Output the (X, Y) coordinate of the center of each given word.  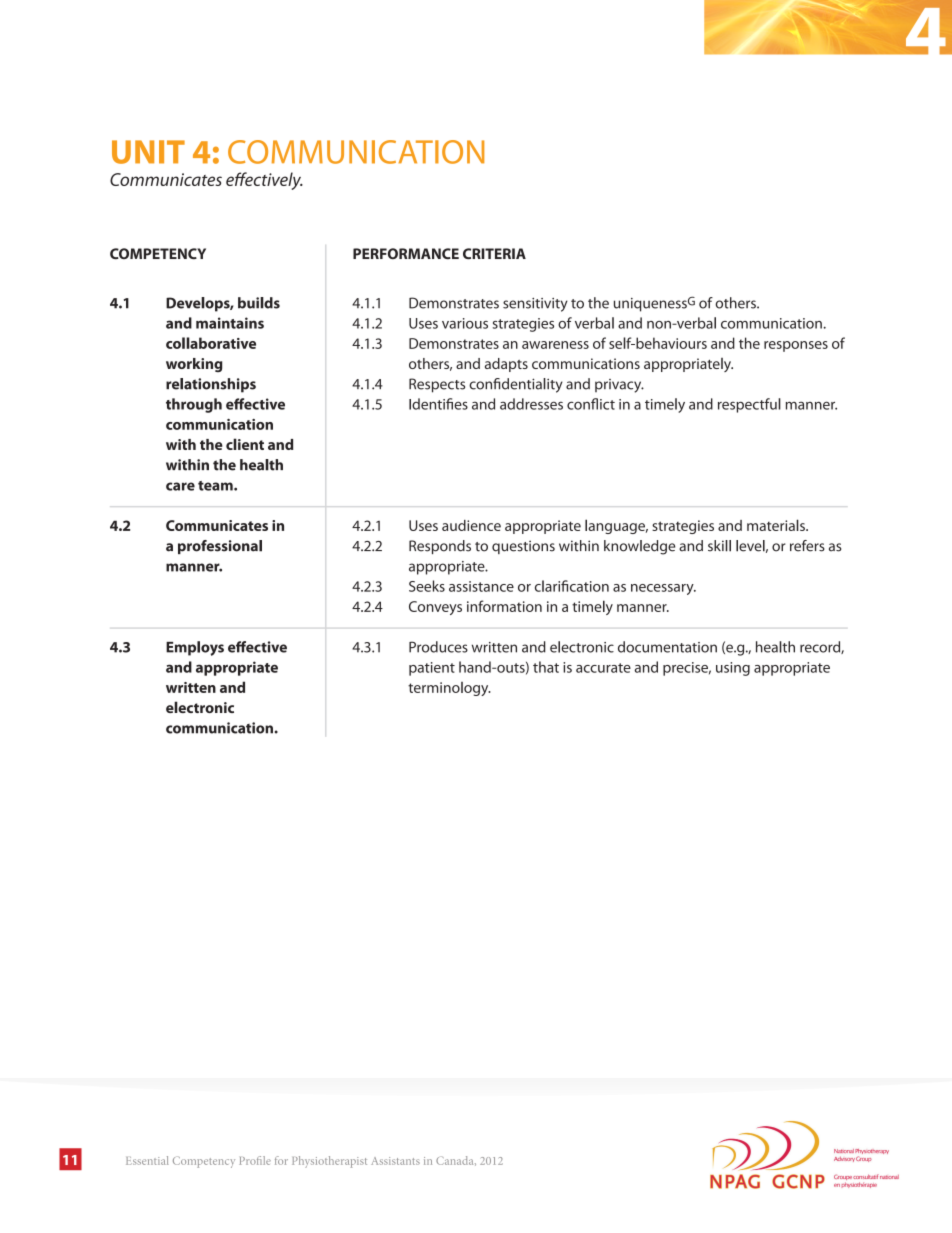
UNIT (148, 152)
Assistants (395, 1161)
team (216, 486)
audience (471, 525)
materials (777, 525)
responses (796, 346)
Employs (195, 648)
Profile (255, 1160)
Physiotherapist (329, 1162)
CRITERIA (494, 254)
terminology (449, 689)
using (733, 669)
